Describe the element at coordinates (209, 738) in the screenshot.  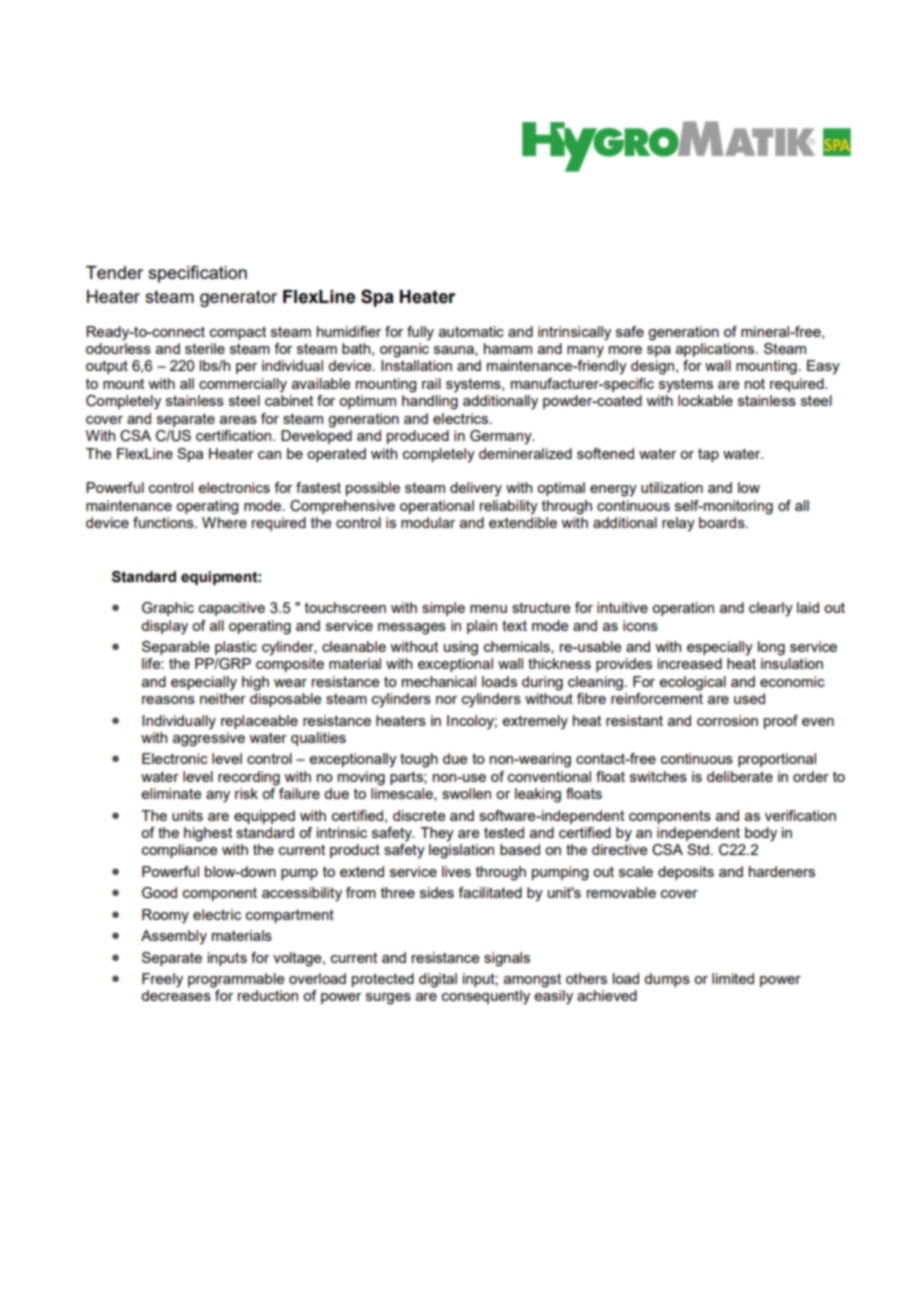
I see `aggressive` at that location.
